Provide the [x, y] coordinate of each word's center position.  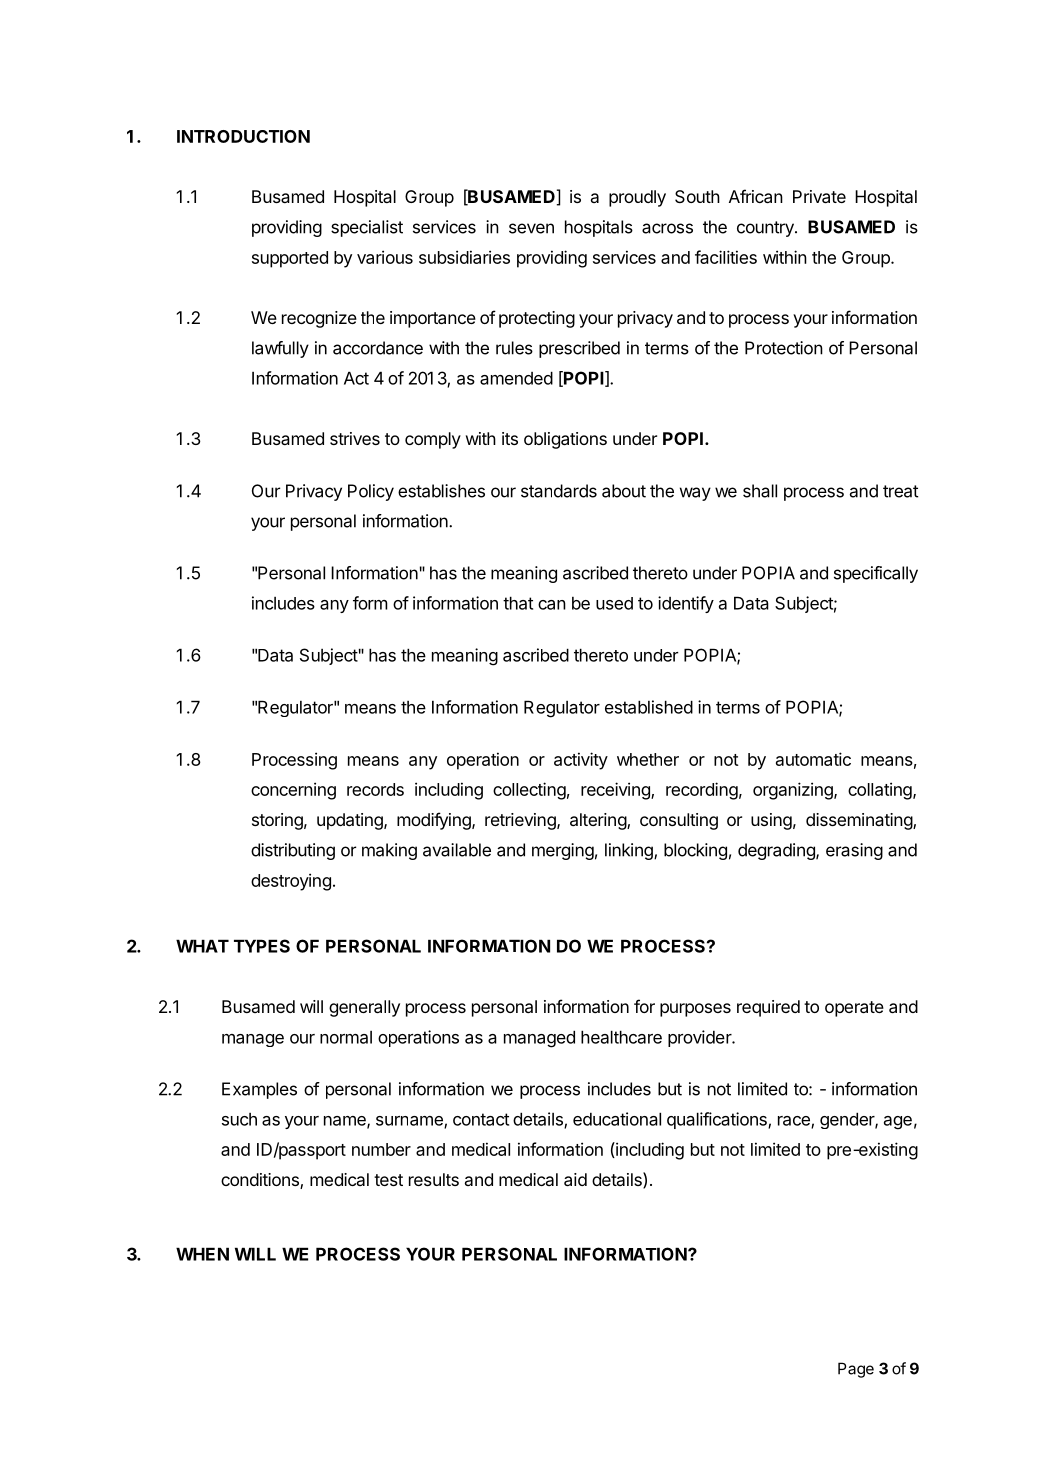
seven [531, 228]
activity [581, 761]
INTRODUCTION [243, 136]
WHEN [202, 1254]
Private [819, 196]
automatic [813, 759]
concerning [293, 791]
